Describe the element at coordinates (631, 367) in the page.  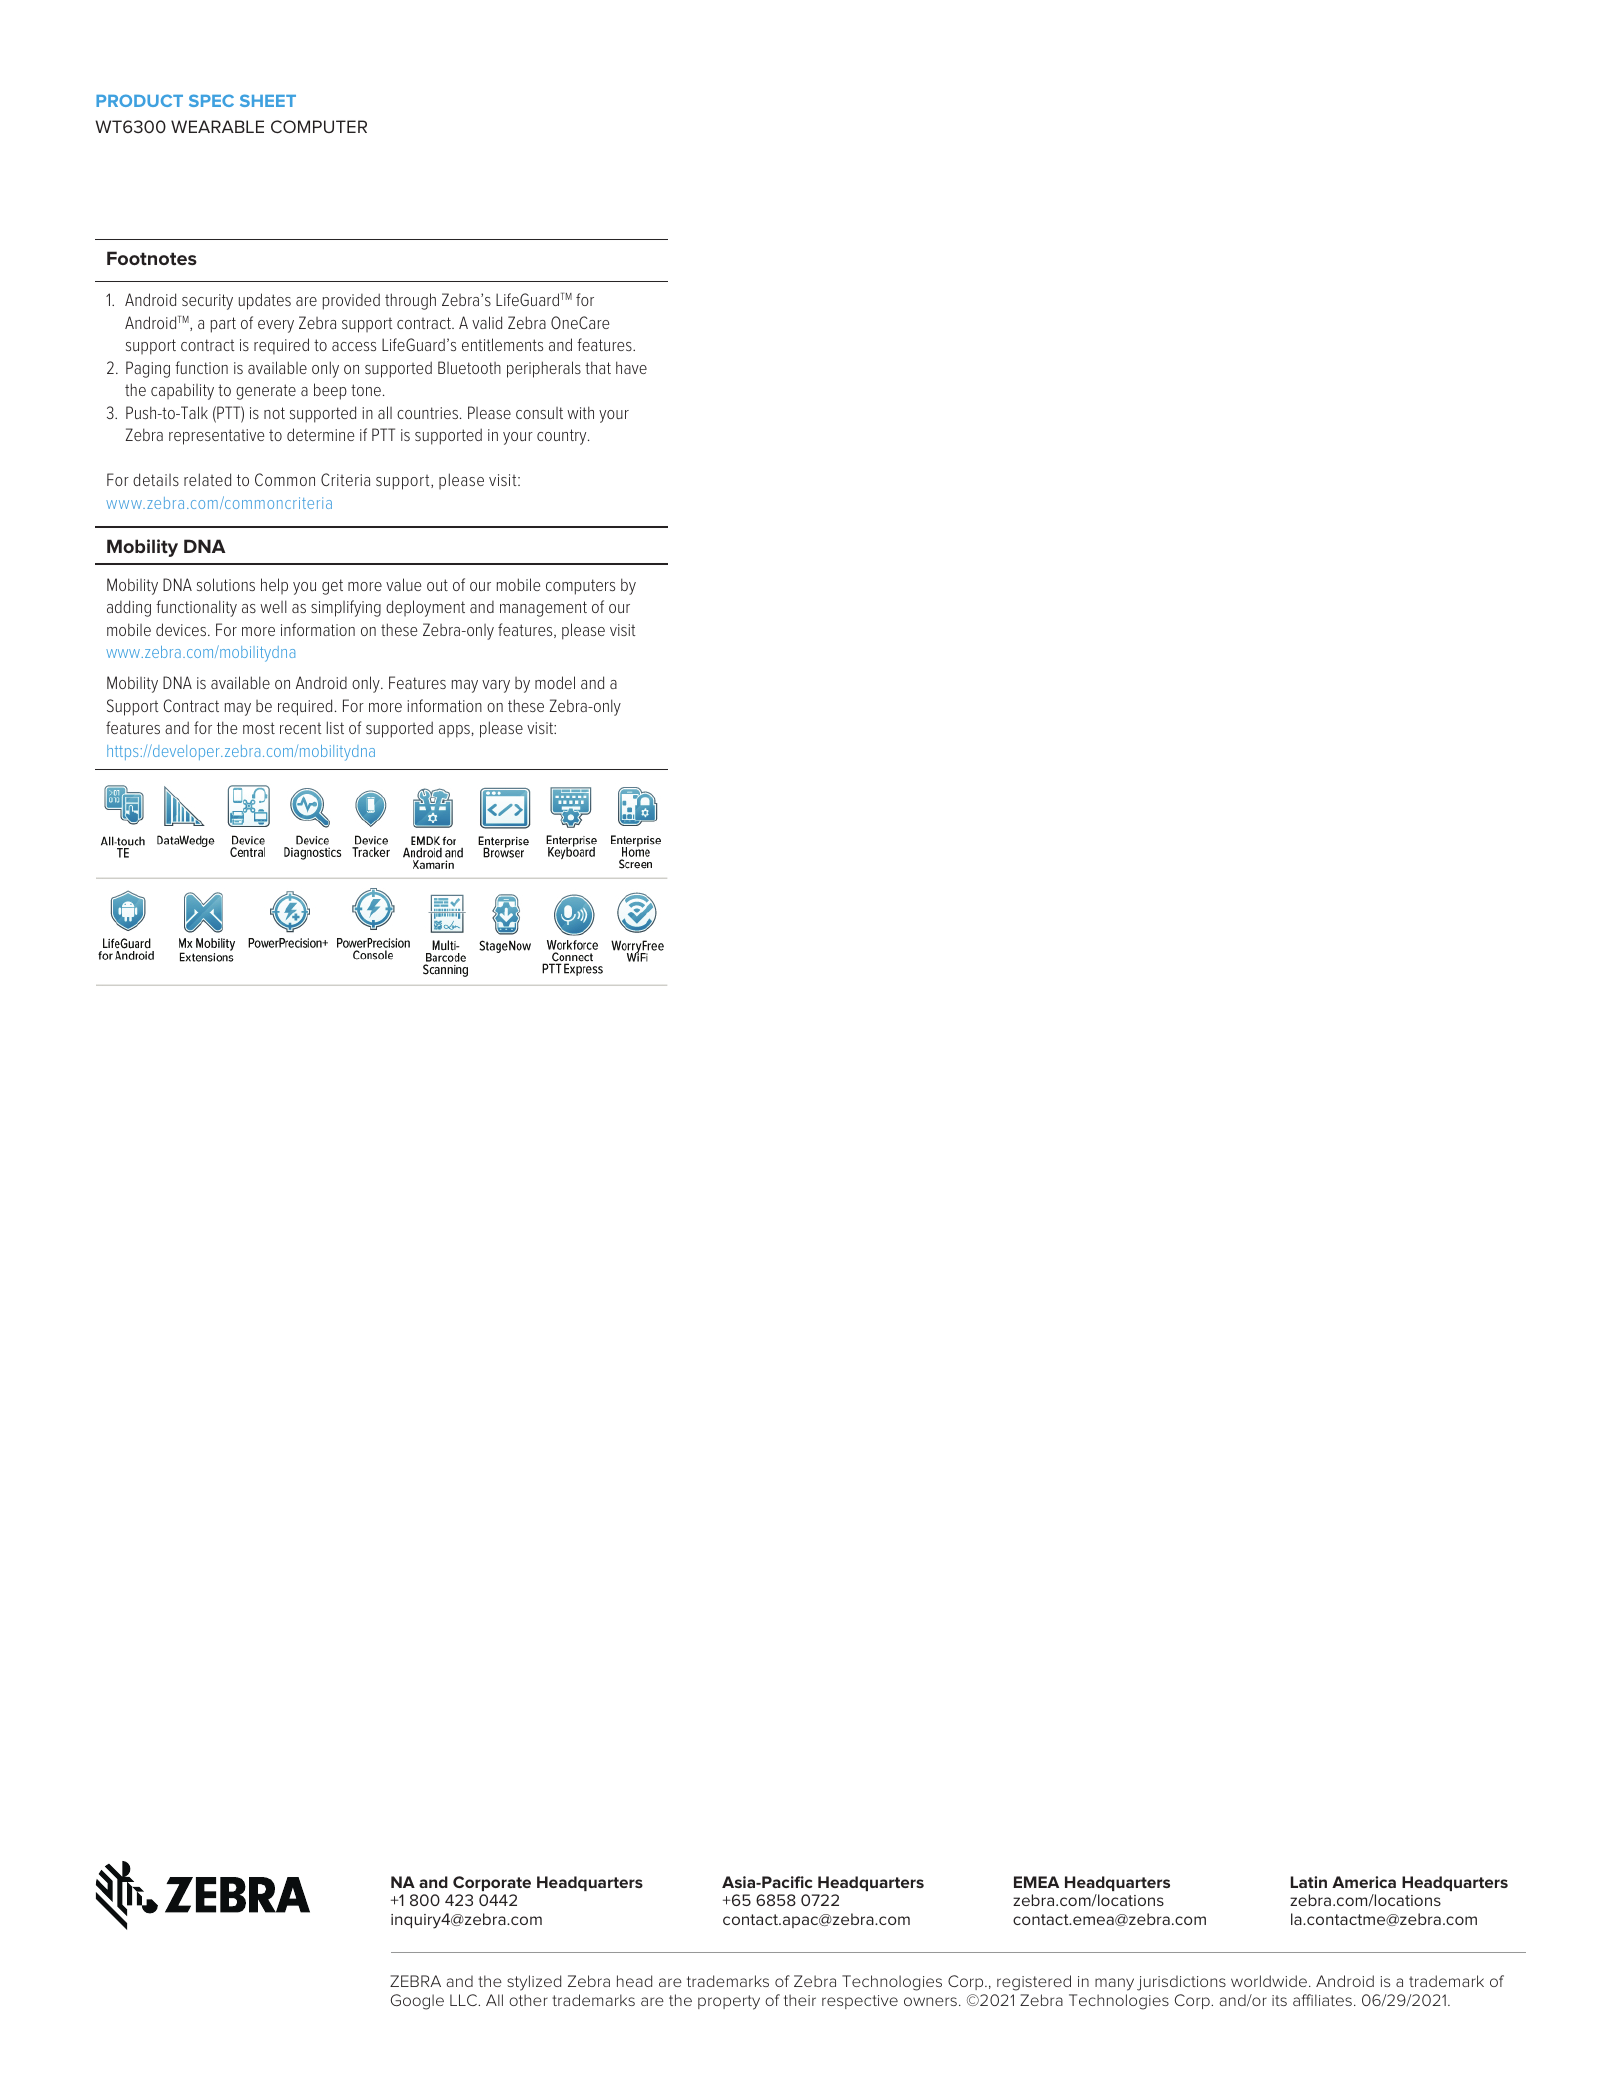
I see `have` at that location.
